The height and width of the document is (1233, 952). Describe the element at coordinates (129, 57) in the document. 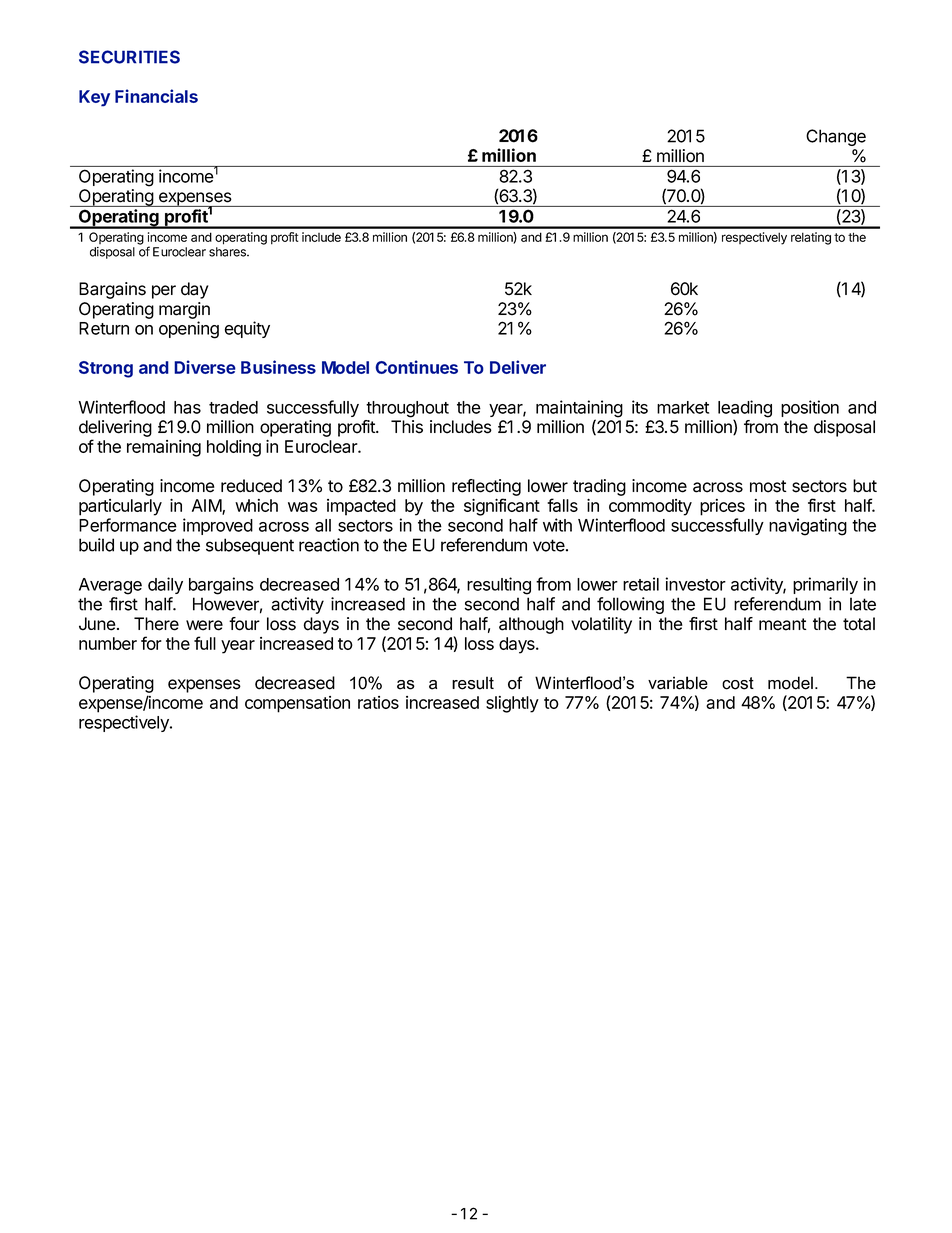

I see `SECURITIES` at that location.
